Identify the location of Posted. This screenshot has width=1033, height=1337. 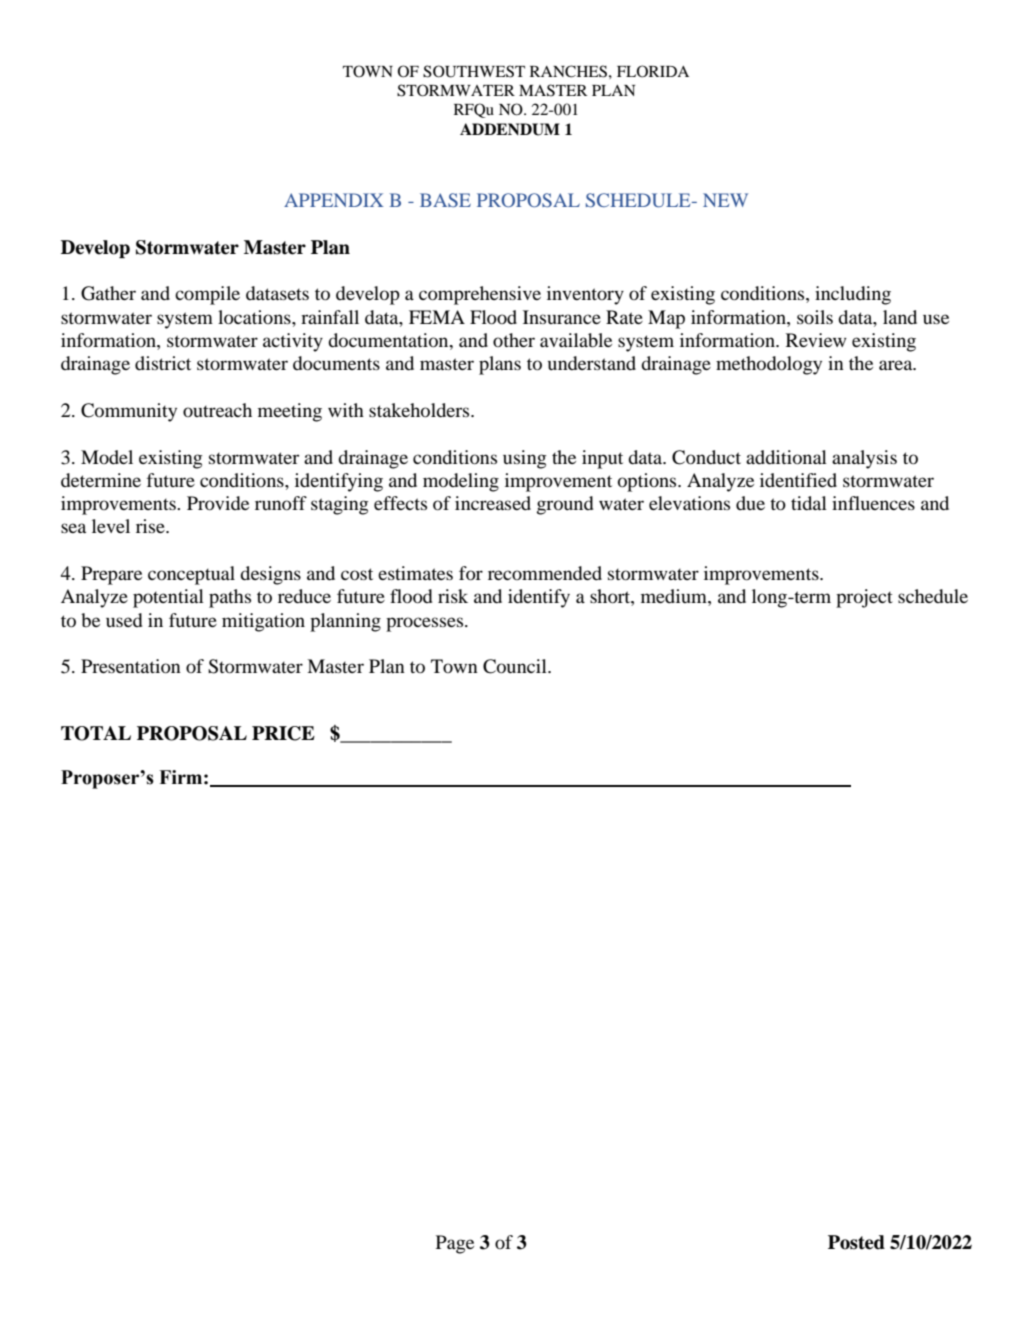
(856, 1242).
